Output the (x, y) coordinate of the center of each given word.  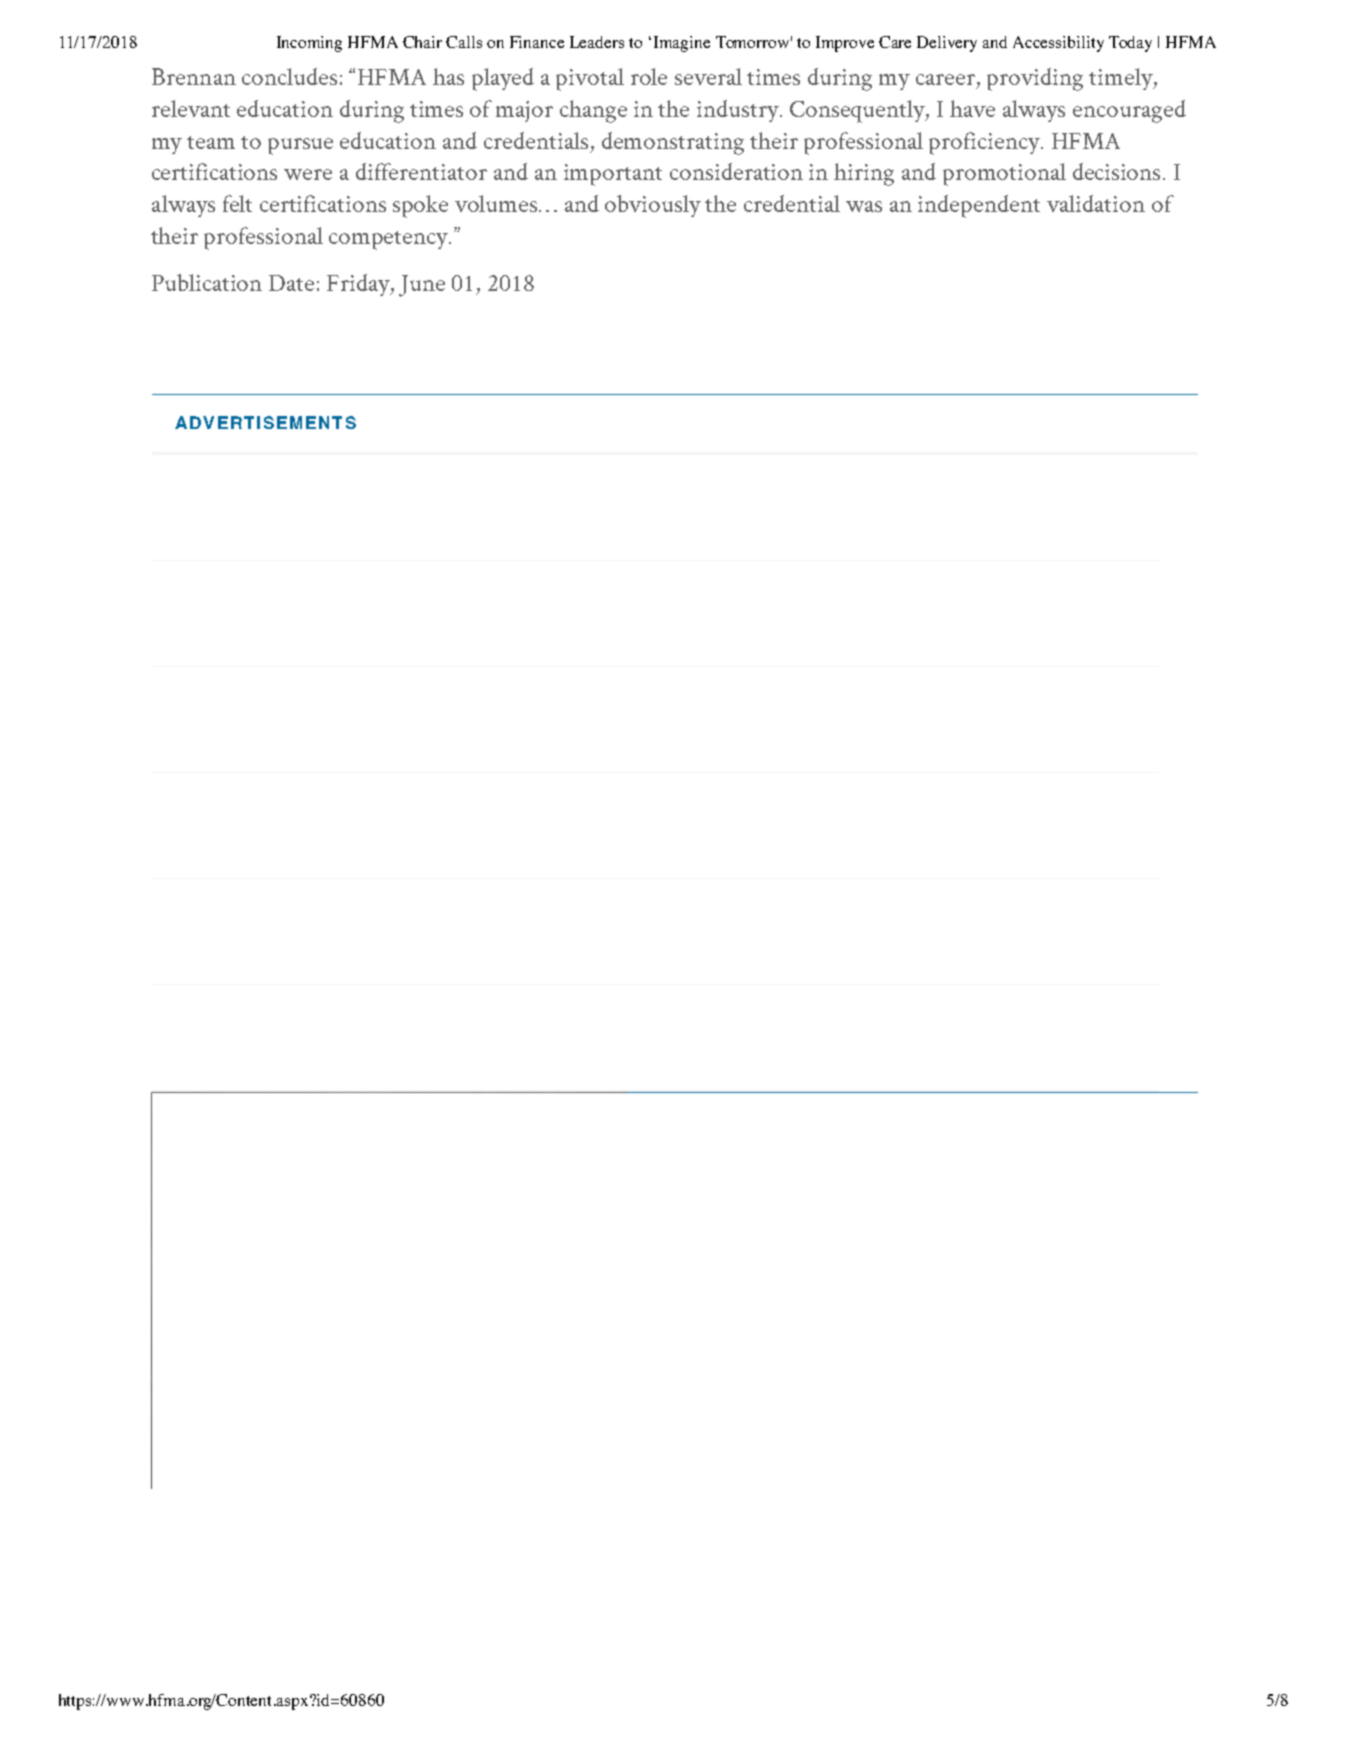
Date (291, 283)
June (422, 286)
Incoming (309, 44)
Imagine (682, 44)
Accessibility (1058, 44)
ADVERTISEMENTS (265, 422)
